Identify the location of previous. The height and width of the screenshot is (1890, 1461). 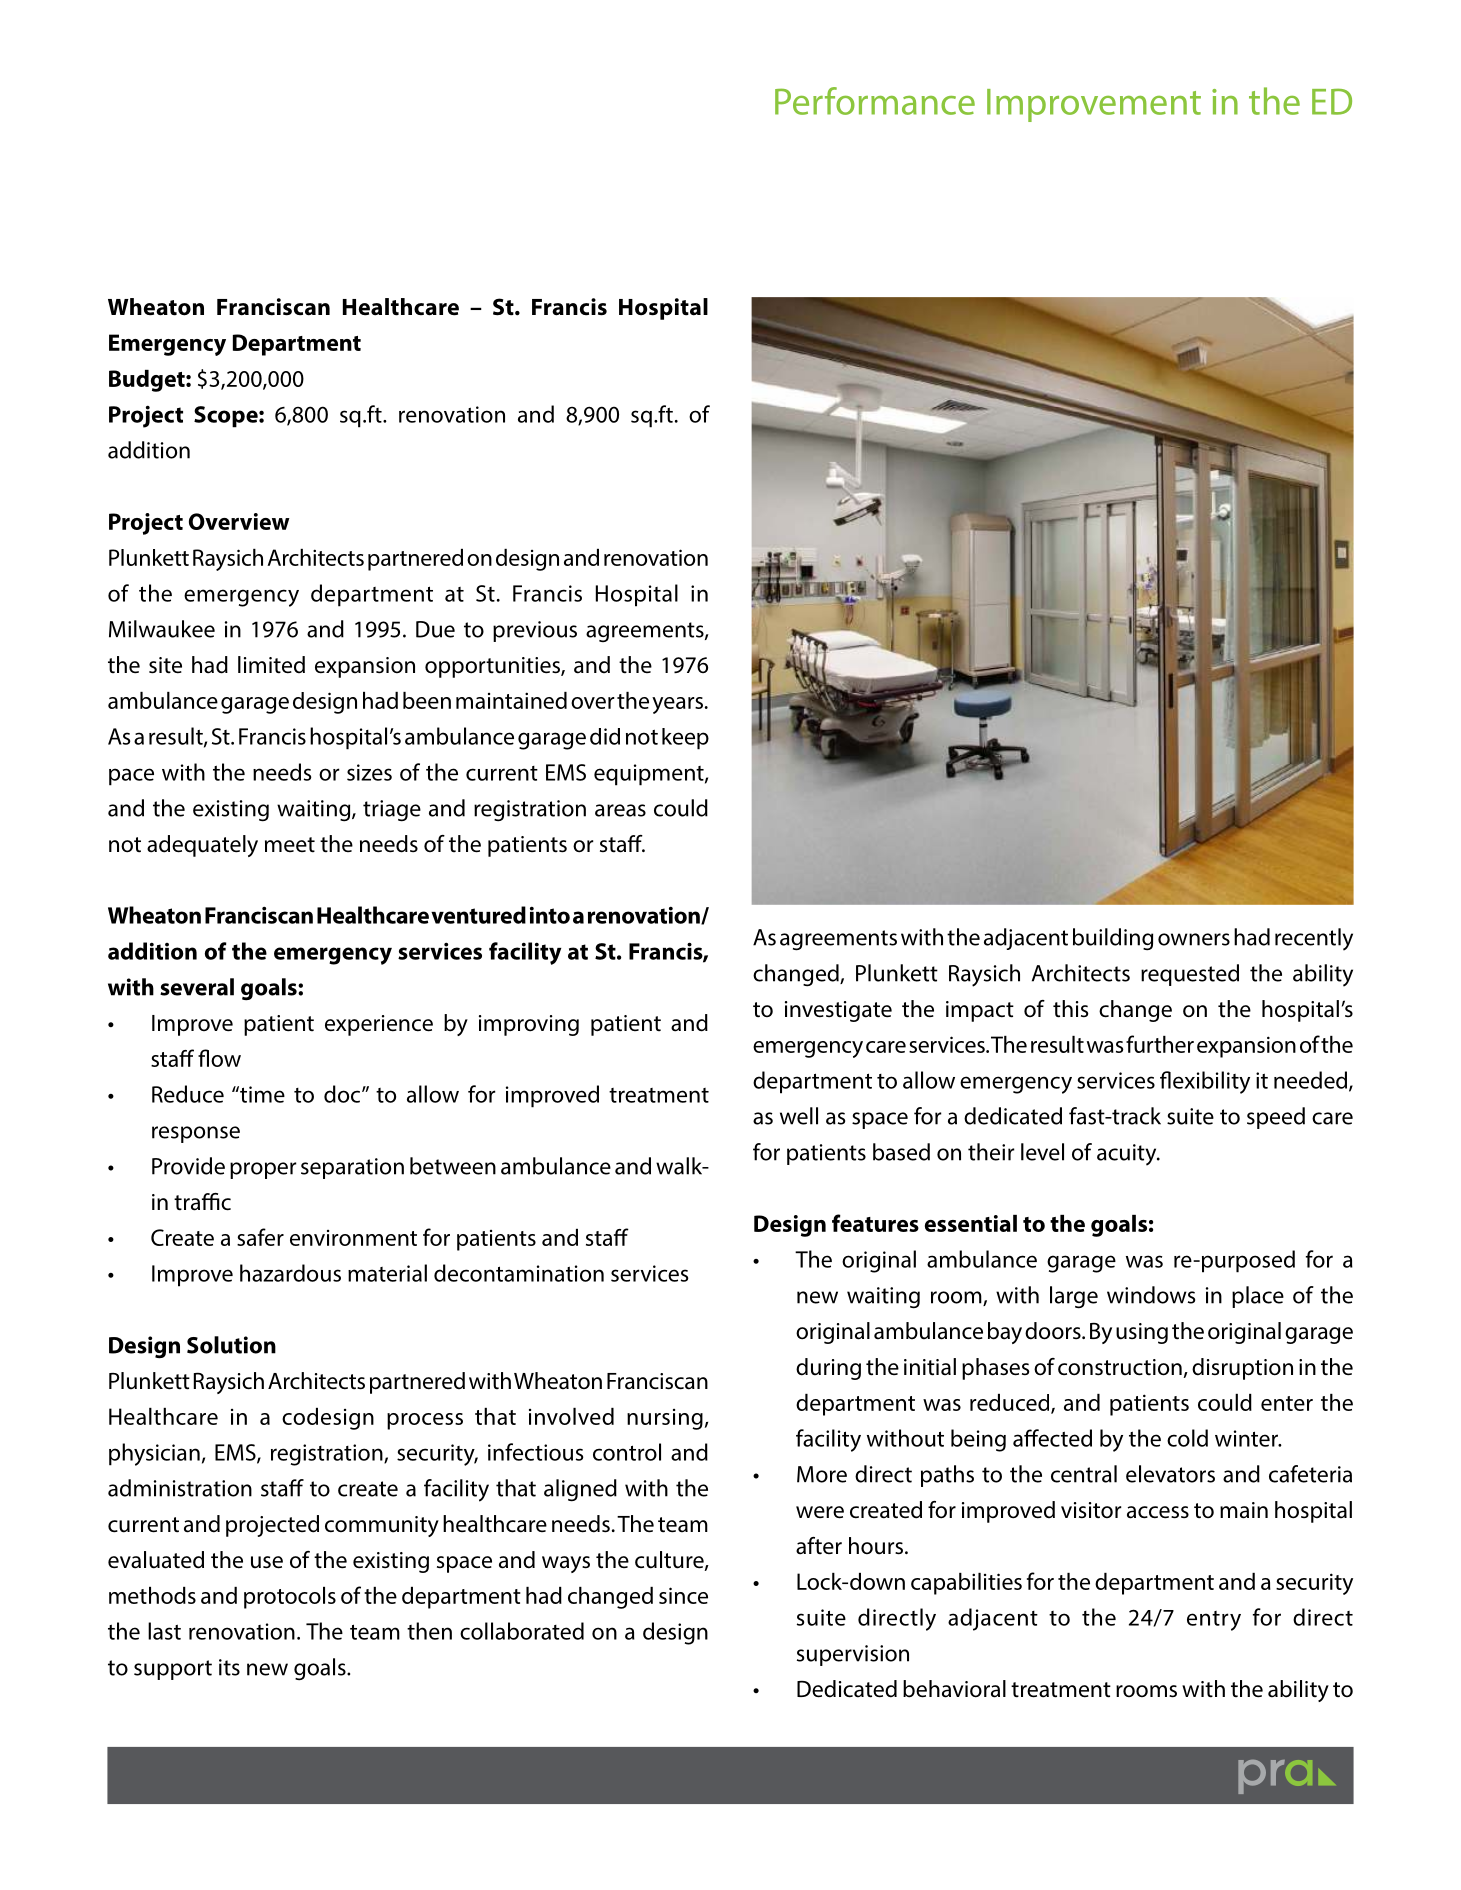
(535, 631).
